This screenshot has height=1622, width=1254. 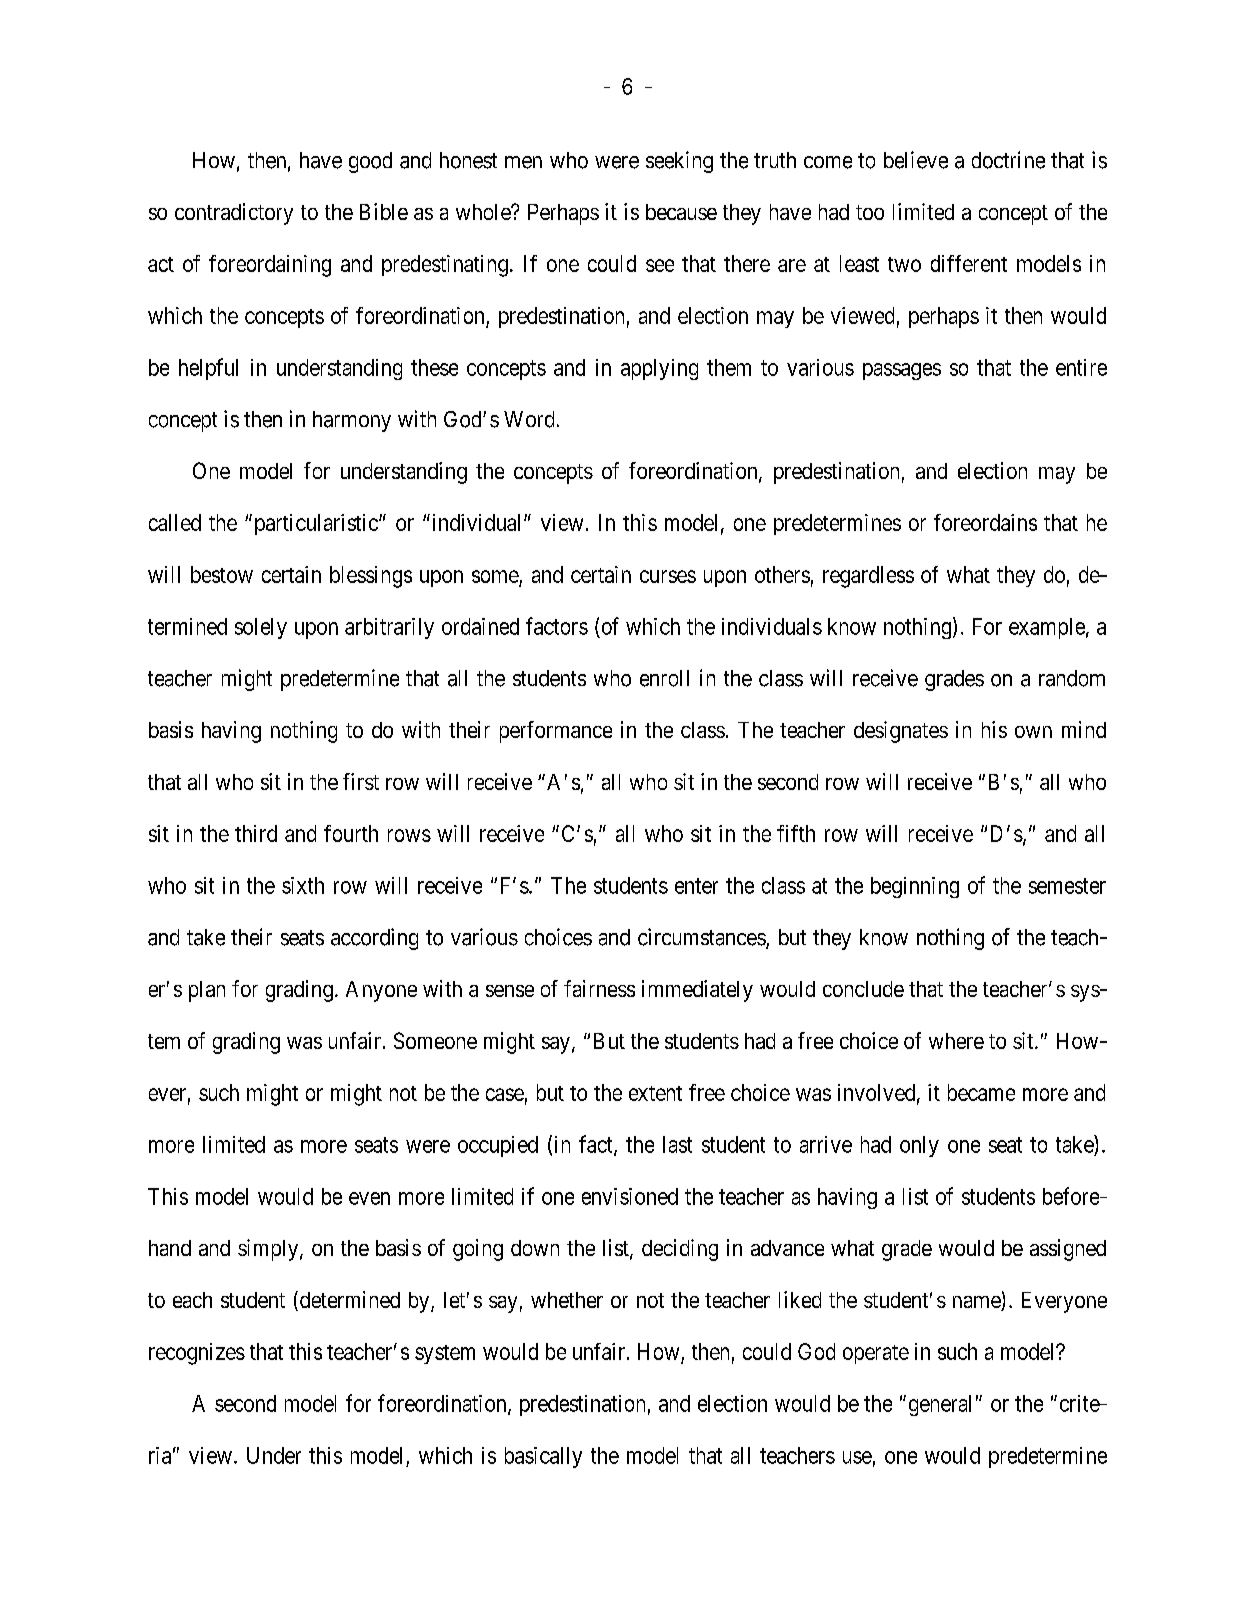 What do you see at coordinates (956, 1041) in the screenshot?
I see `where` at bounding box center [956, 1041].
